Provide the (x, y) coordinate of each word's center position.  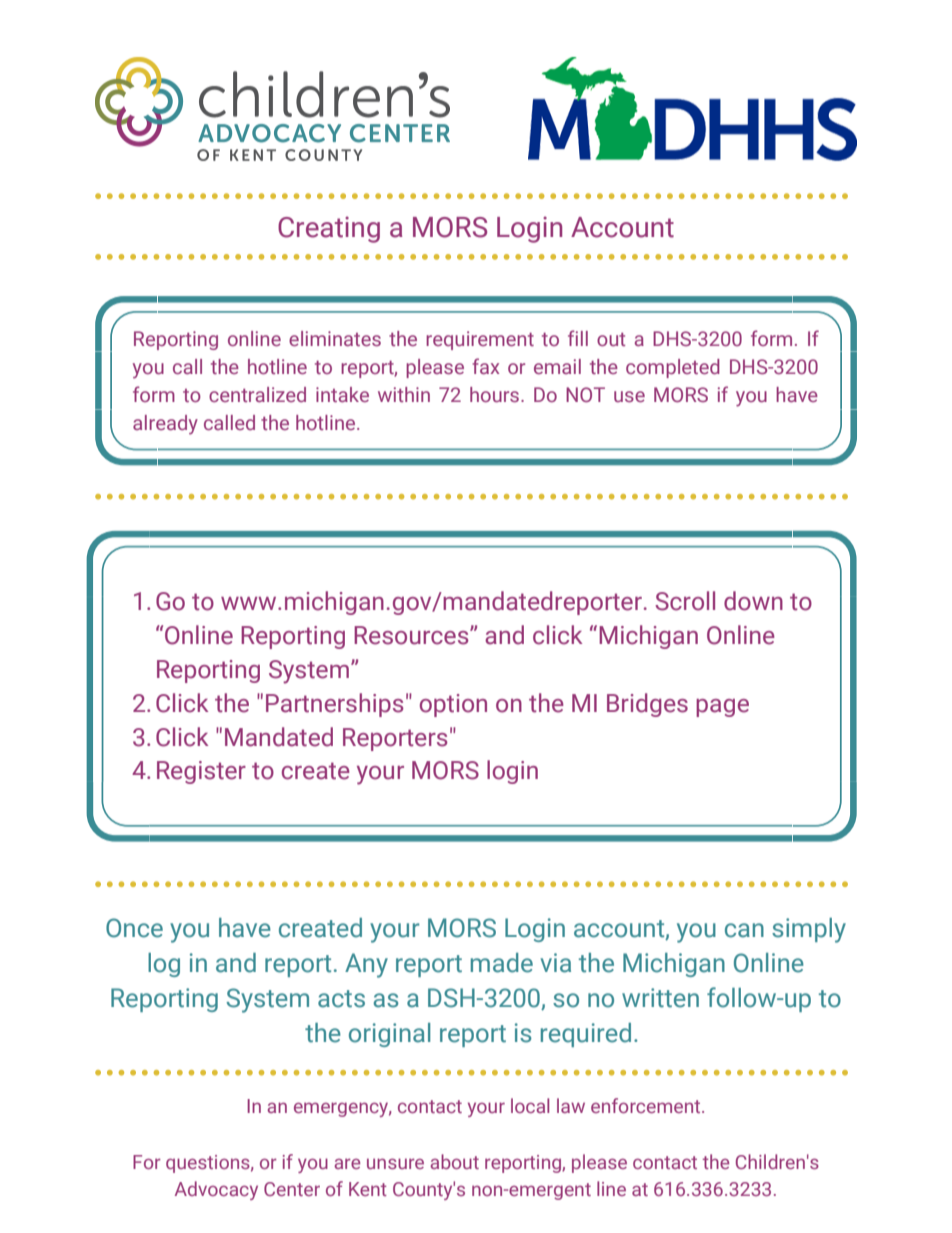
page (722, 708)
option (453, 705)
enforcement (647, 1105)
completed (673, 368)
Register (201, 772)
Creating (329, 229)
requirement (480, 340)
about (454, 1161)
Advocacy (216, 1190)
